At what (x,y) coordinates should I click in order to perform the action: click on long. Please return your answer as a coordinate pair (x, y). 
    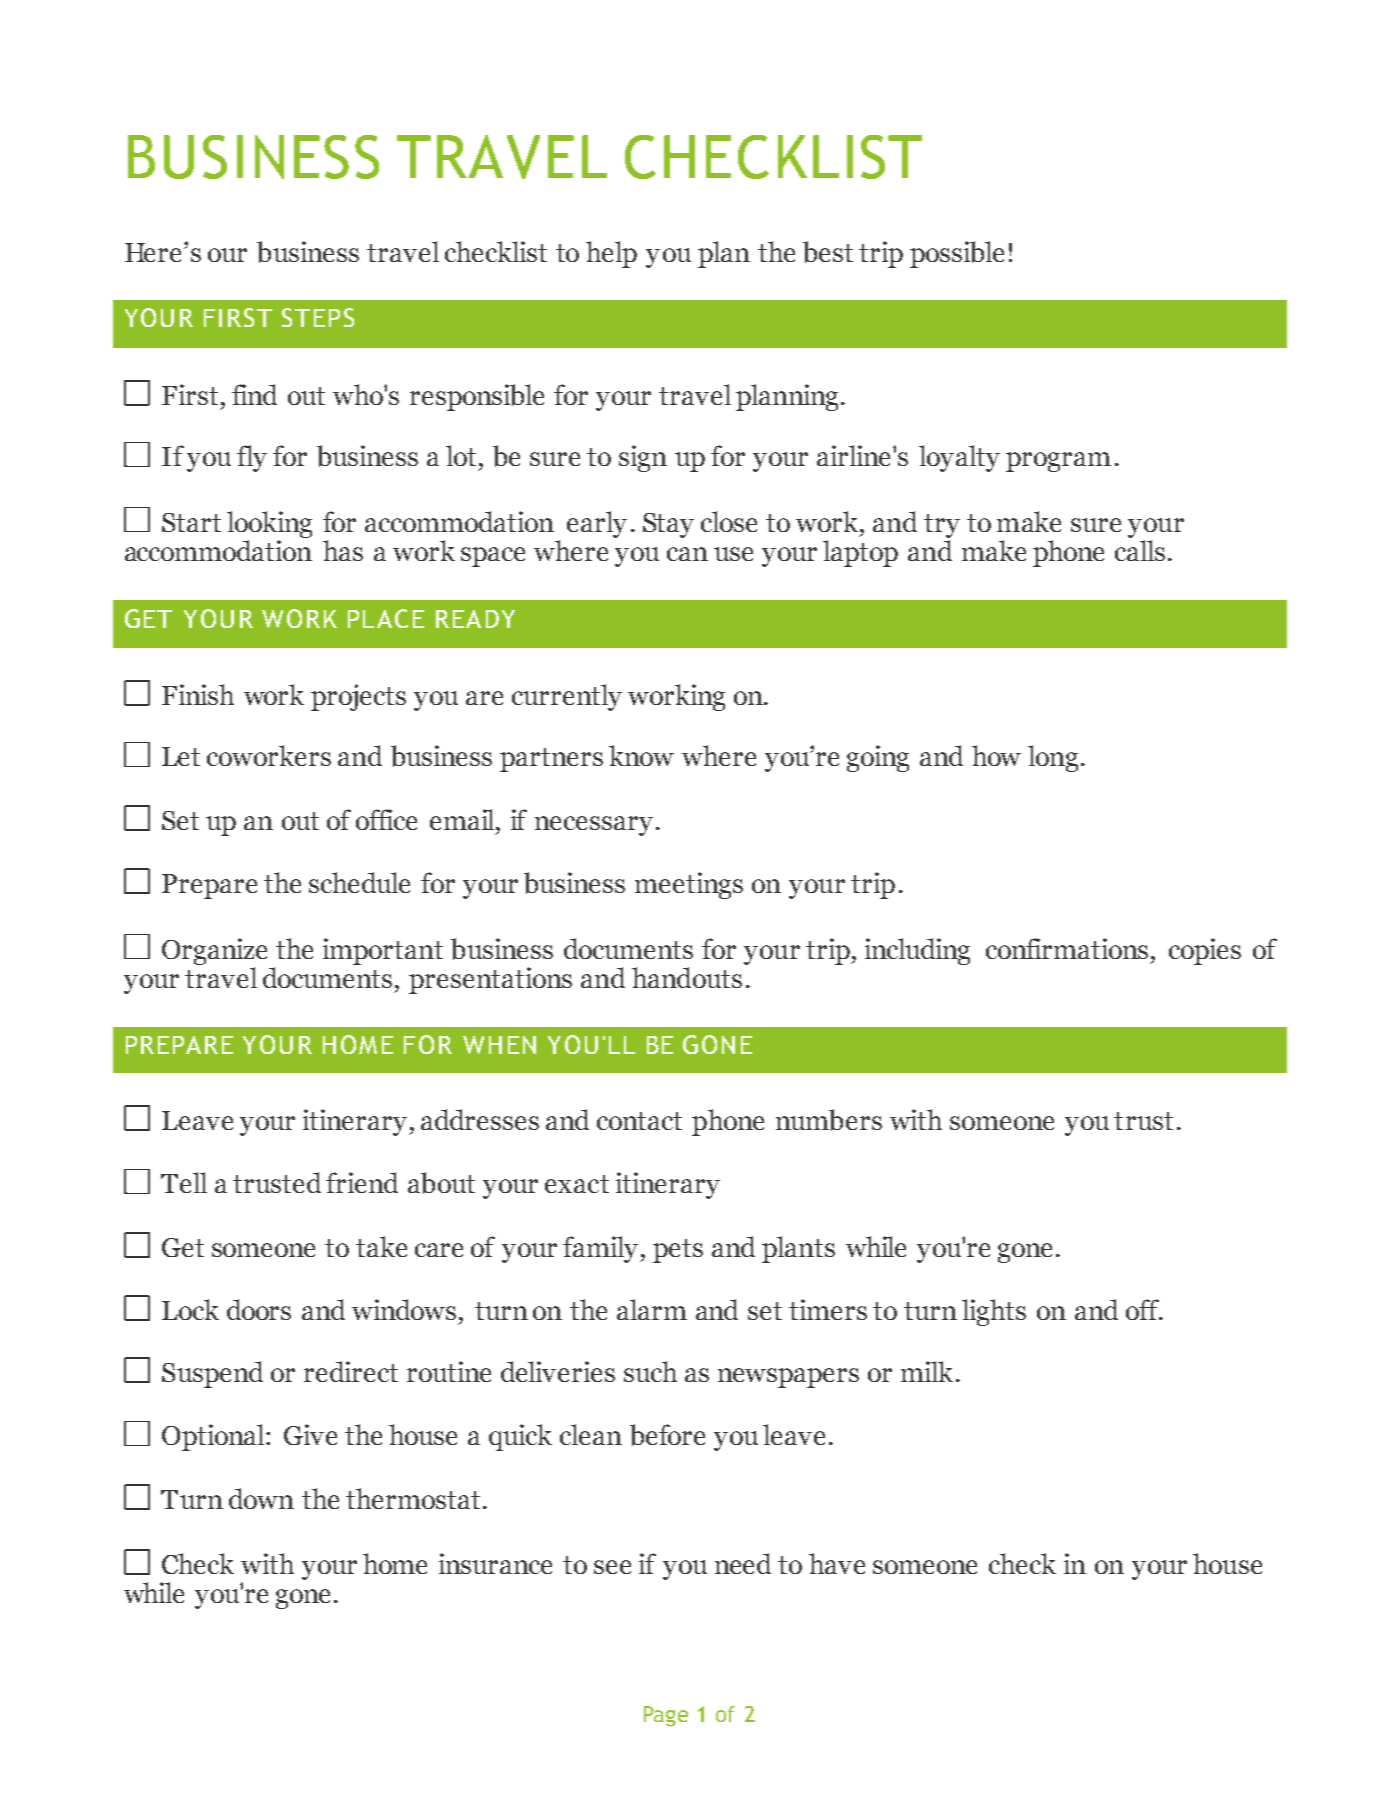
    Looking at the image, I should click on (1053, 758).
